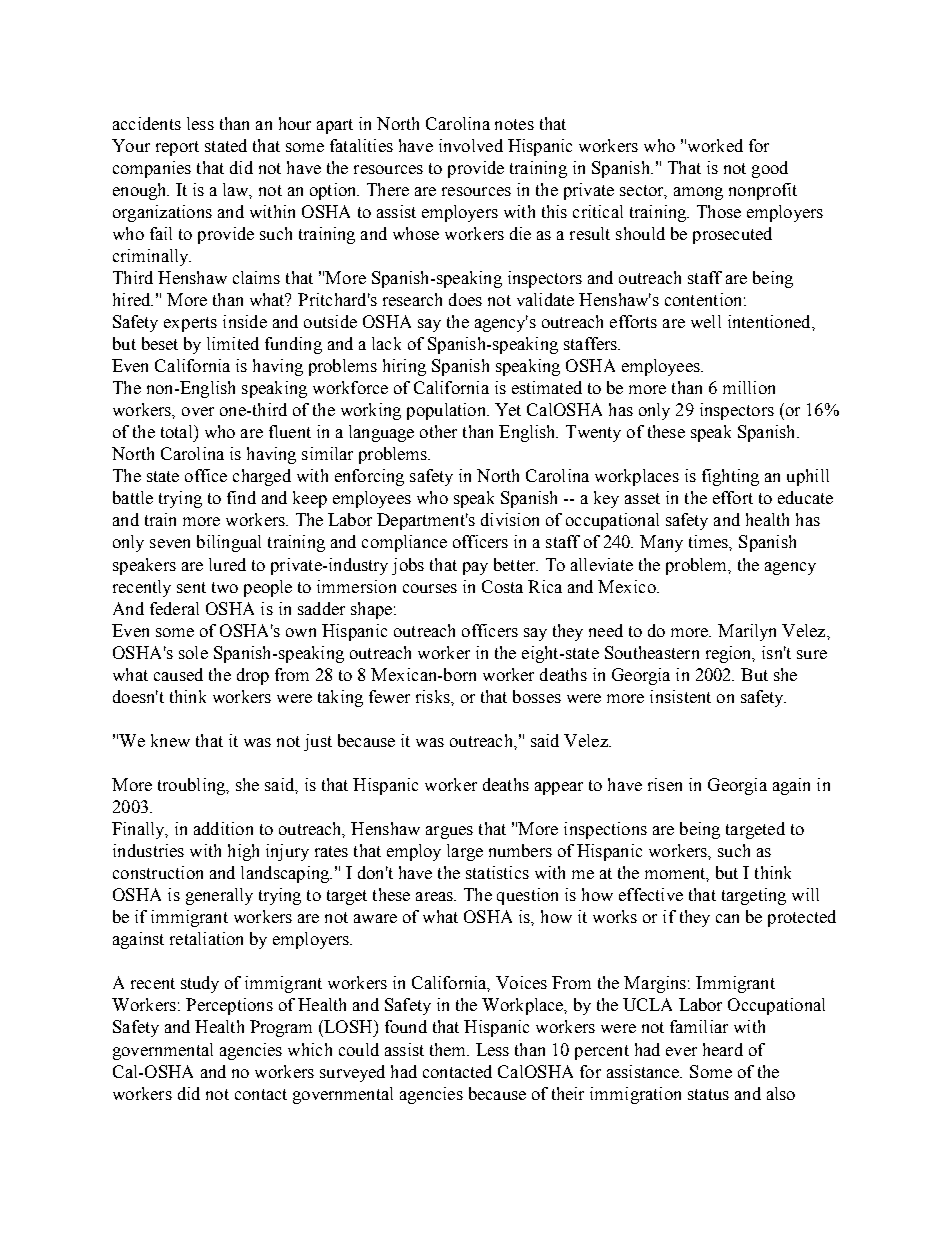  Describe the element at coordinates (177, 148) in the page. I see `report` at that location.
